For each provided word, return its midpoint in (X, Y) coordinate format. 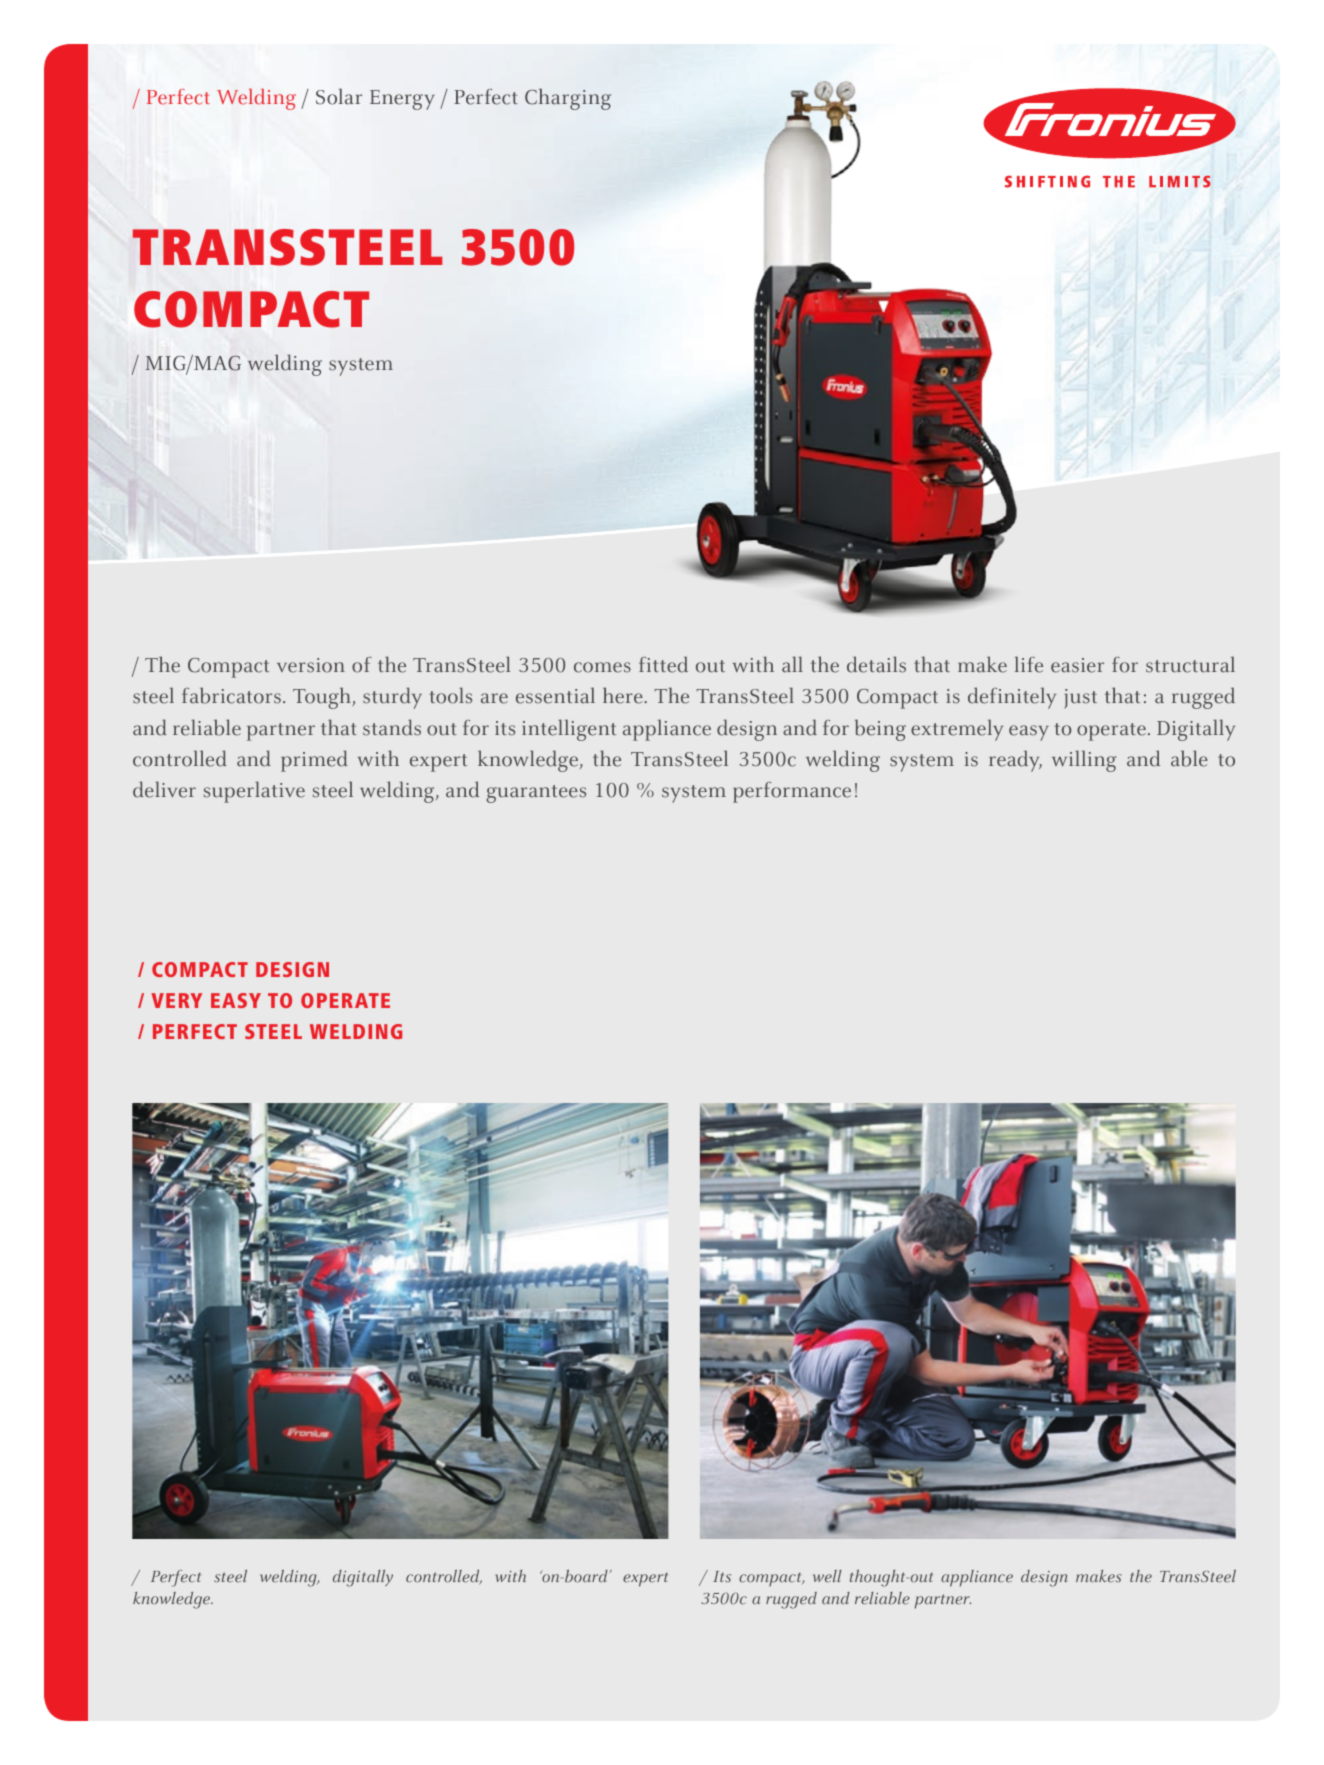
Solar (339, 96)
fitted (663, 664)
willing (1084, 761)
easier (1077, 665)
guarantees (536, 794)
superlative (254, 792)
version (311, 665)
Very (176, 1000)
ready (1015, 761)
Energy (402, 100)
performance (792, 792)
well (827, 1576)
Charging (568, 99)
